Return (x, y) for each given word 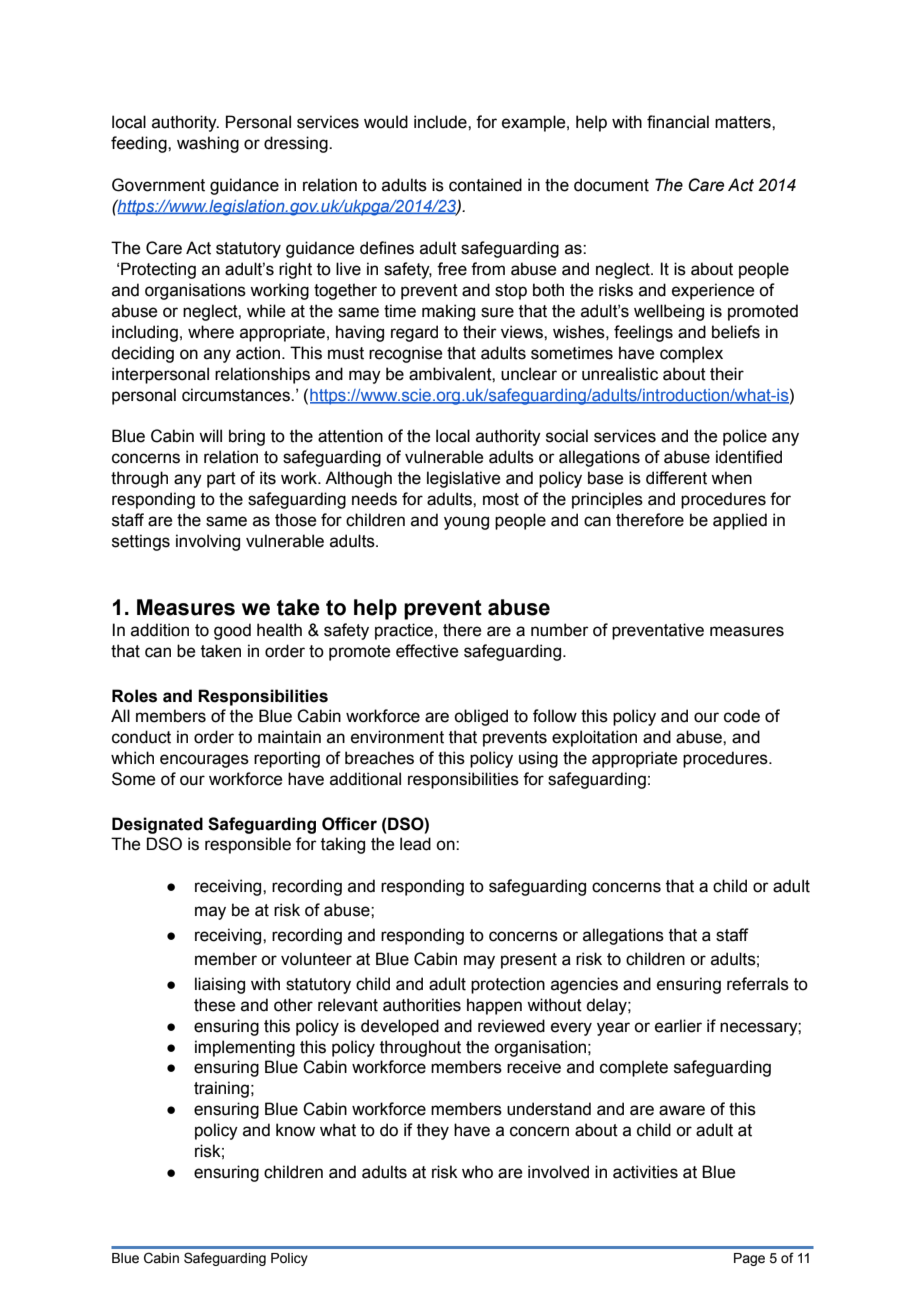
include (441, 122)
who (477, 1172)
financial (678, 122)
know (295, 1130)
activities (645, 1172)
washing (208, 144)
